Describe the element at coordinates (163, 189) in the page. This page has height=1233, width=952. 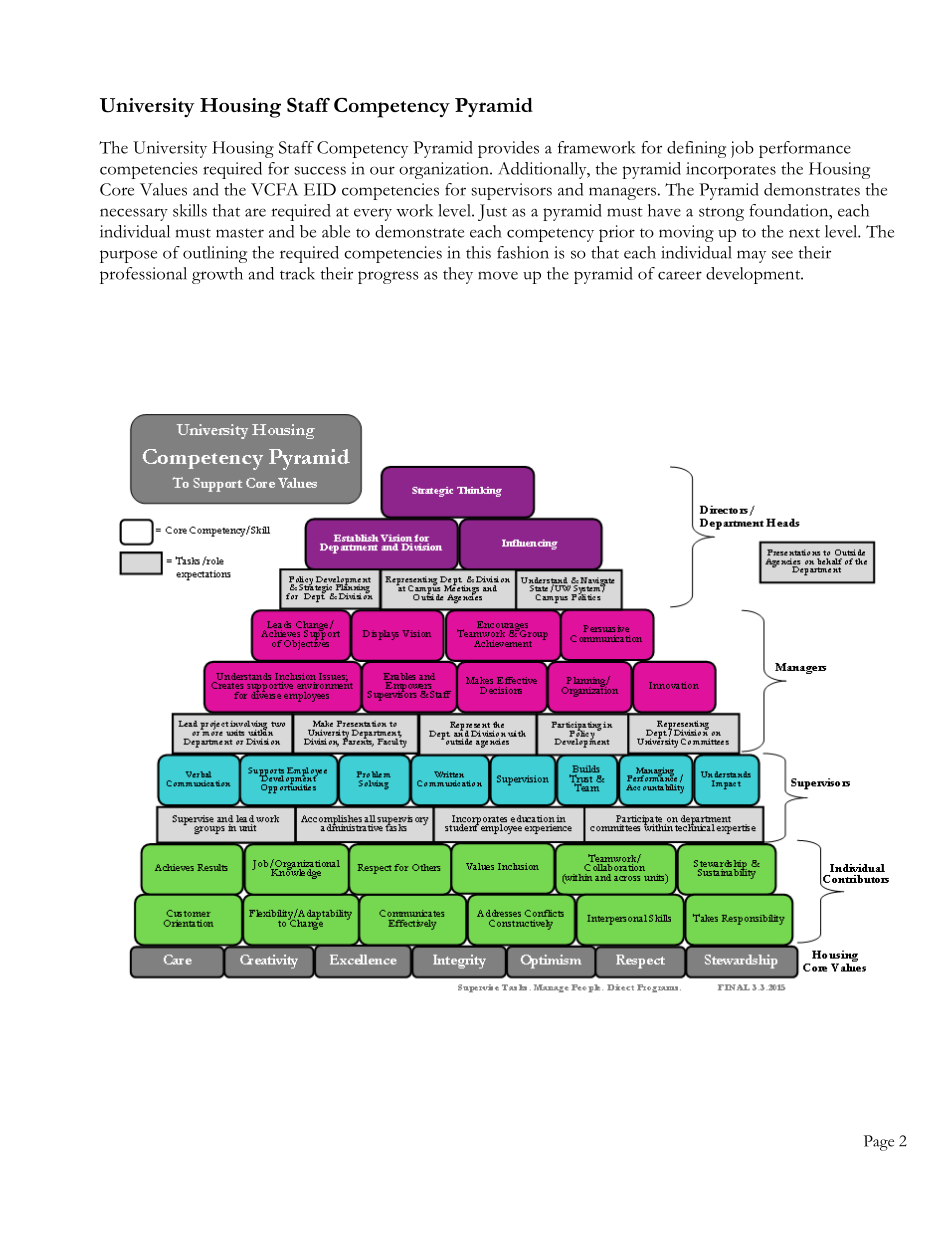
I see `Values` at that location.
